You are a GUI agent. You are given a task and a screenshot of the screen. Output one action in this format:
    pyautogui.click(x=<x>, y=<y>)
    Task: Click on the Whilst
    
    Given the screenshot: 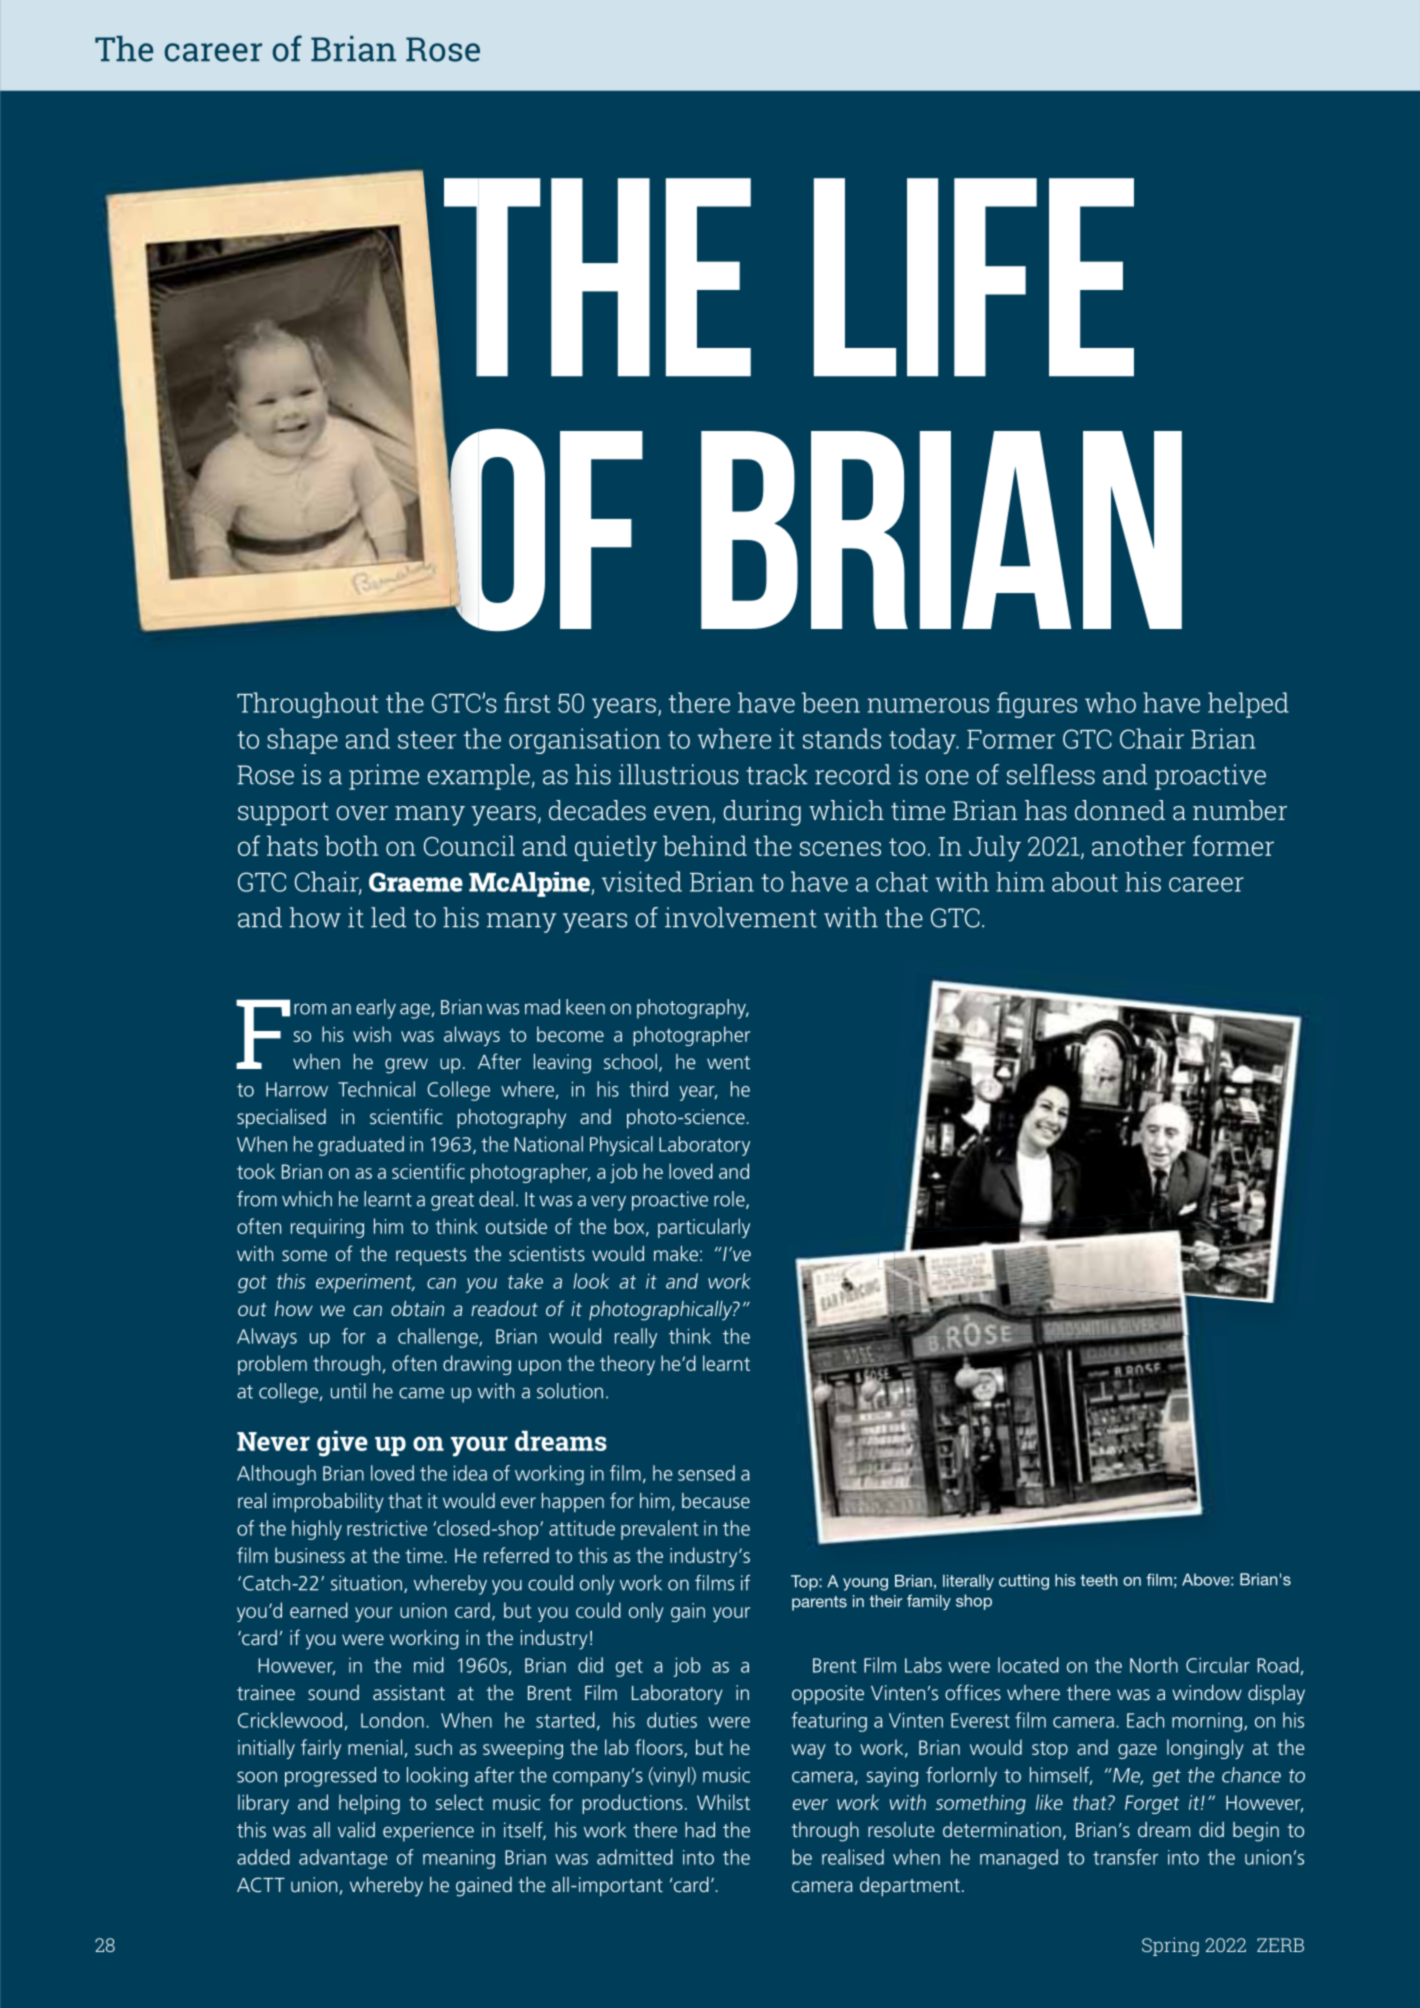 What is the action you would take?
    pyautogui.click(x=723, y=1802)
